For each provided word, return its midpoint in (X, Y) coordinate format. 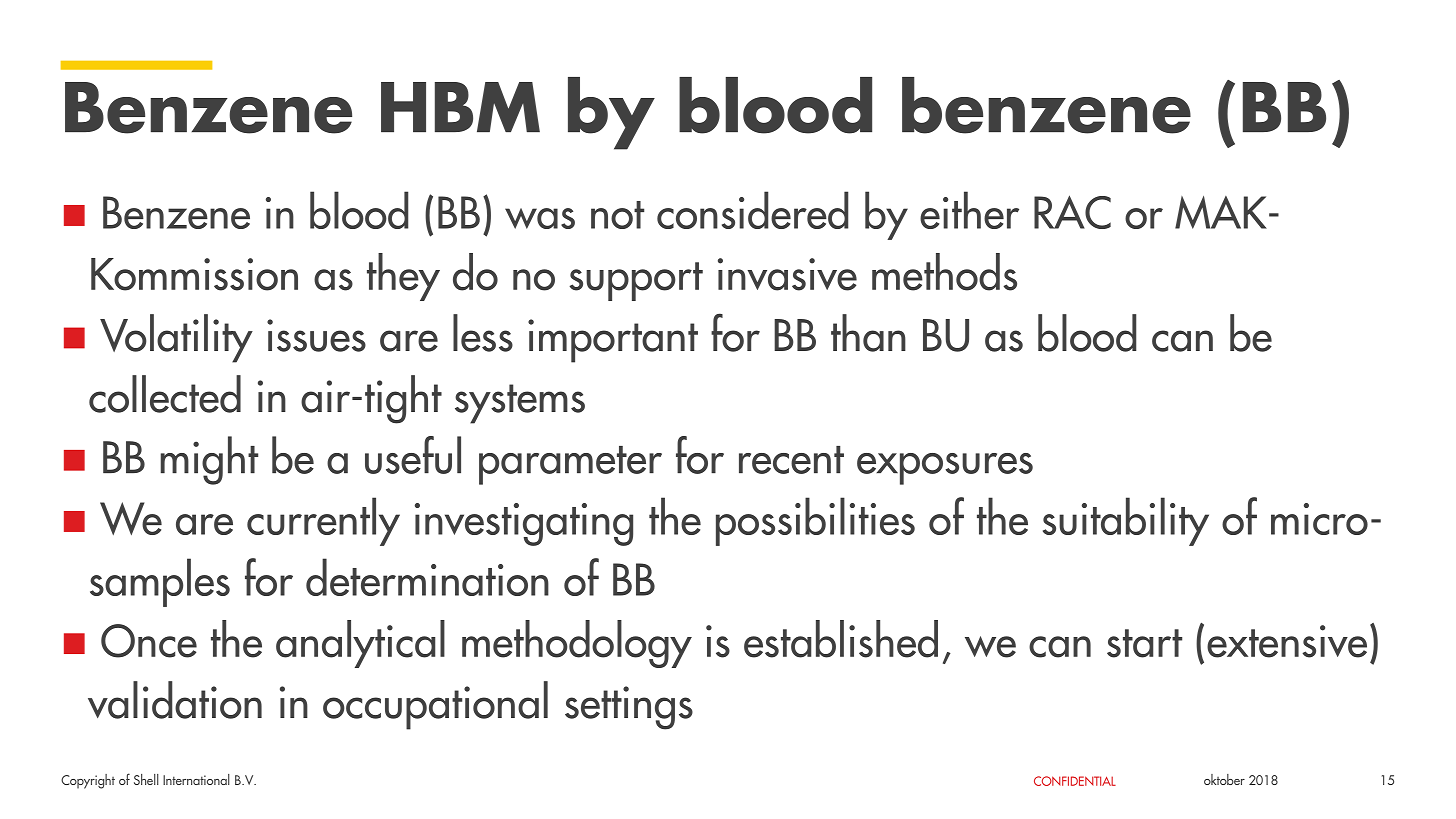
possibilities (815, 521)
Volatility (176, 338)
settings (629, 708)
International (196, 779)
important (613, 341)
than (868, 333)
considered (752, 210)
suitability (1126, 521)
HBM (460, 107)
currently (323, 521)
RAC (1072, 212)
